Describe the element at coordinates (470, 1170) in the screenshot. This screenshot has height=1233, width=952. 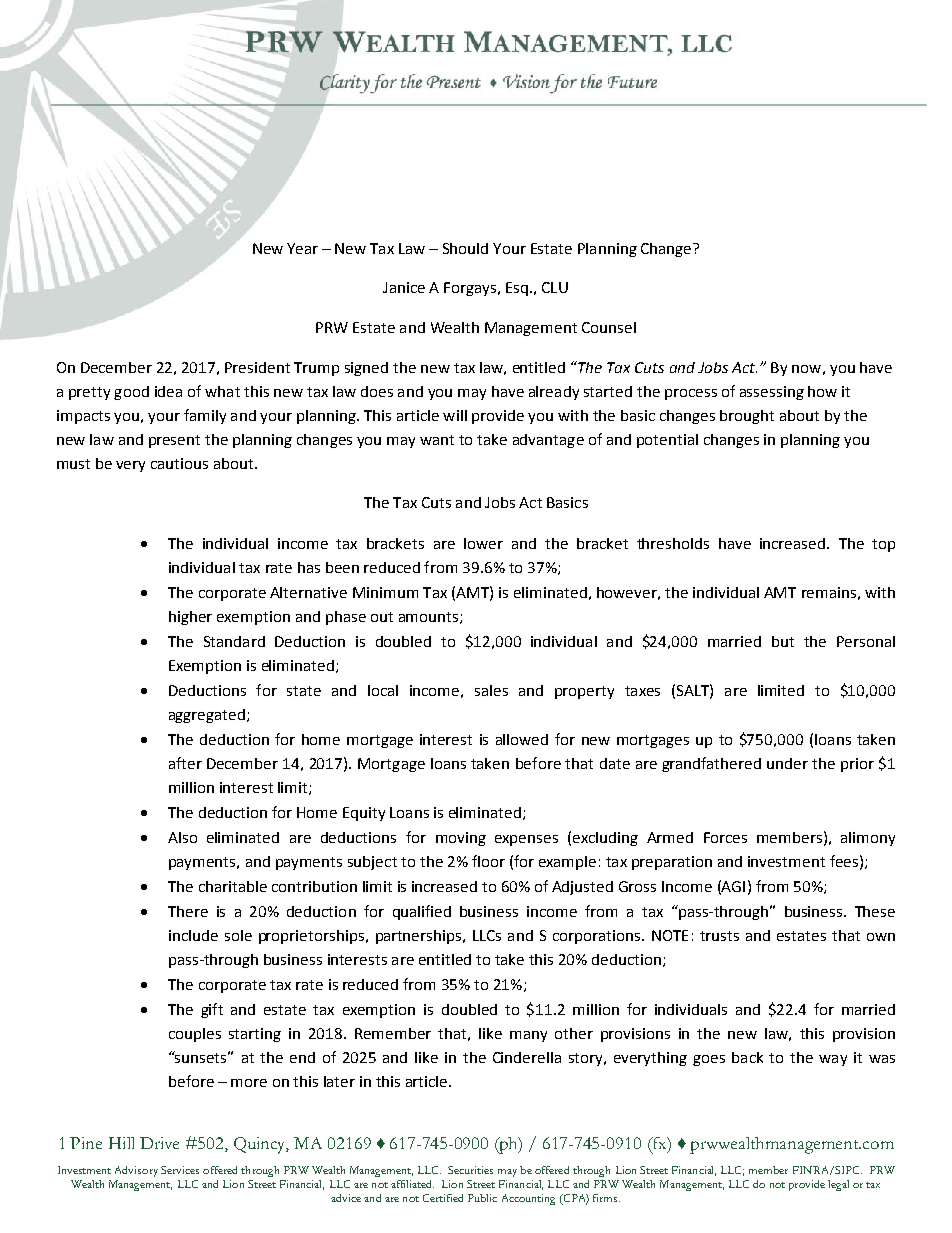
I see `Securities` at that location.
